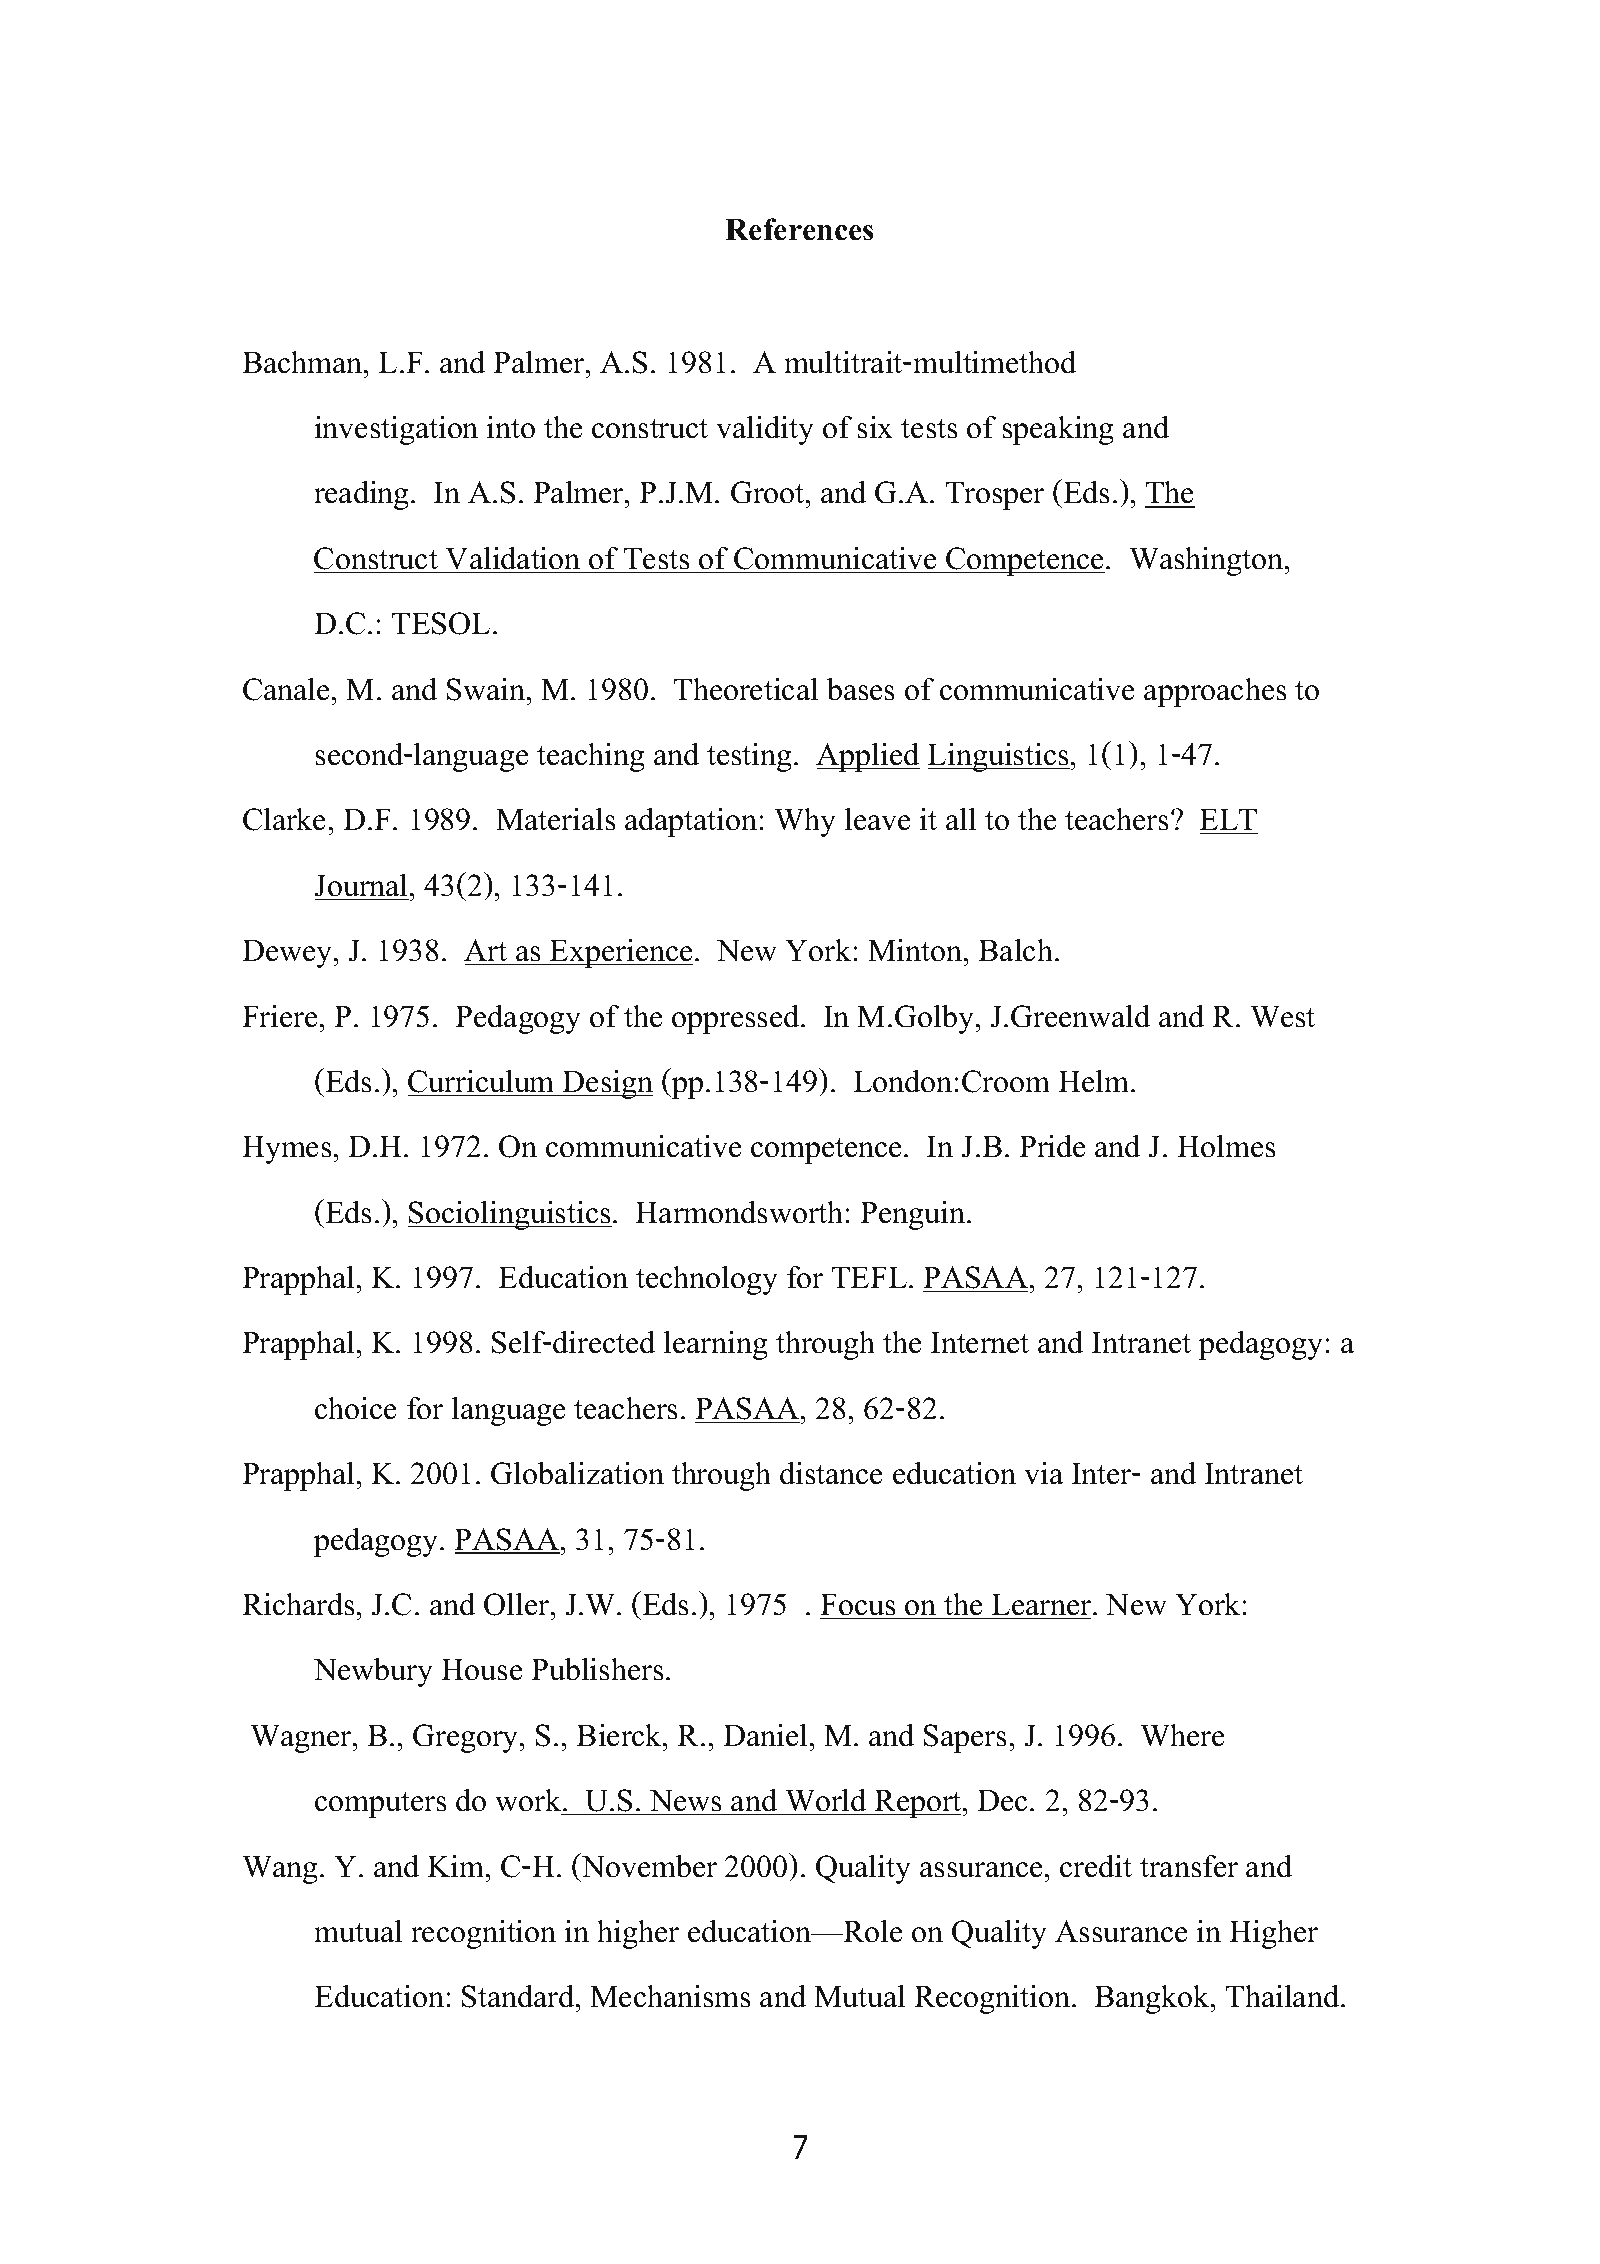 The height and width of the image is (2264, 1600). What do you see at coordinates (799, 229) in the image?
I see `References` at bounding box center [799, 229].
